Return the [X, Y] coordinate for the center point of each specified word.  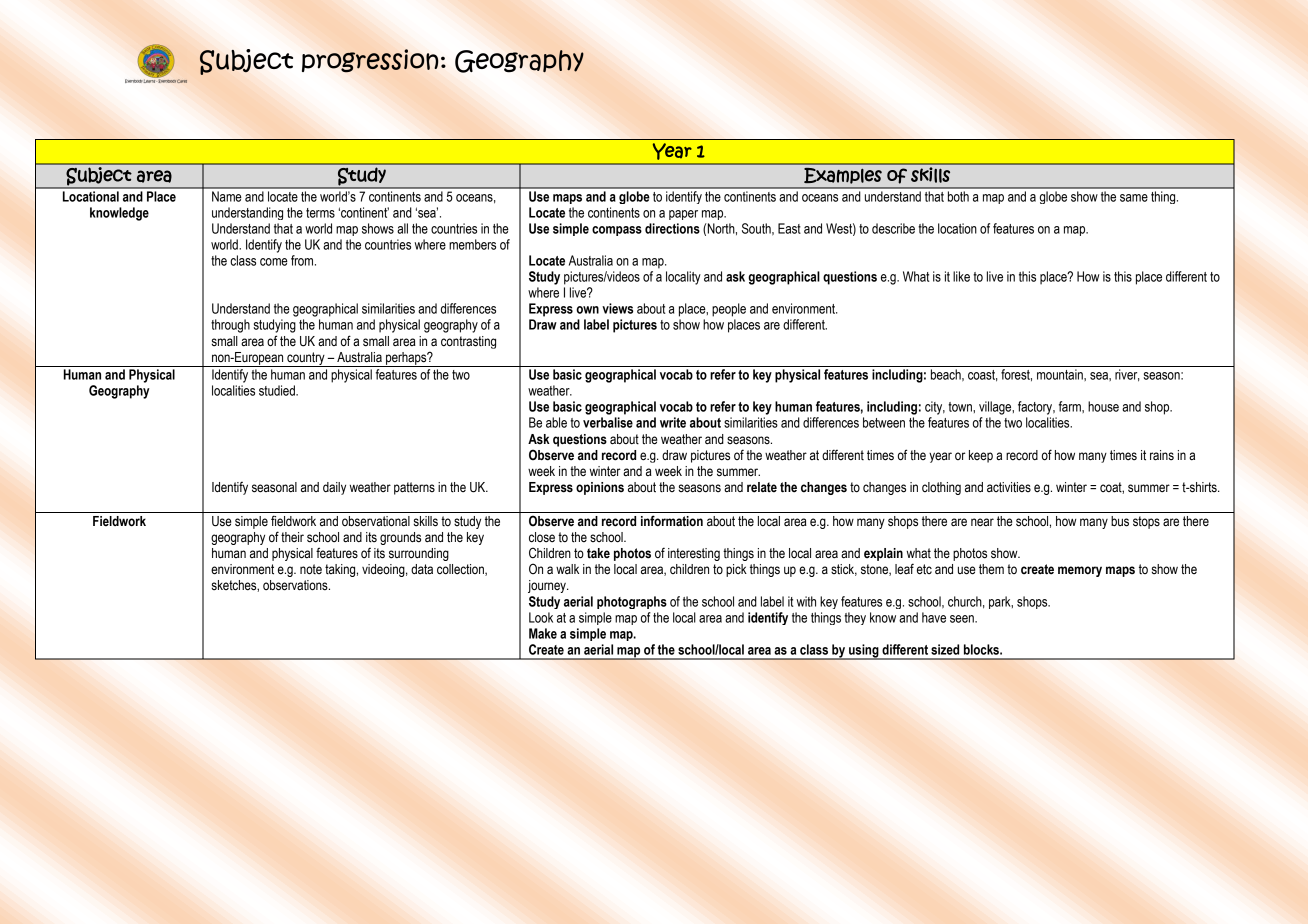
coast [983, 376]
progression [370, 60]
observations [296, 585]
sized [945, 649]
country [306, 359]
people [729, 310]
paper [683, 215]
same [1134, 198]
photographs [632, 602]
